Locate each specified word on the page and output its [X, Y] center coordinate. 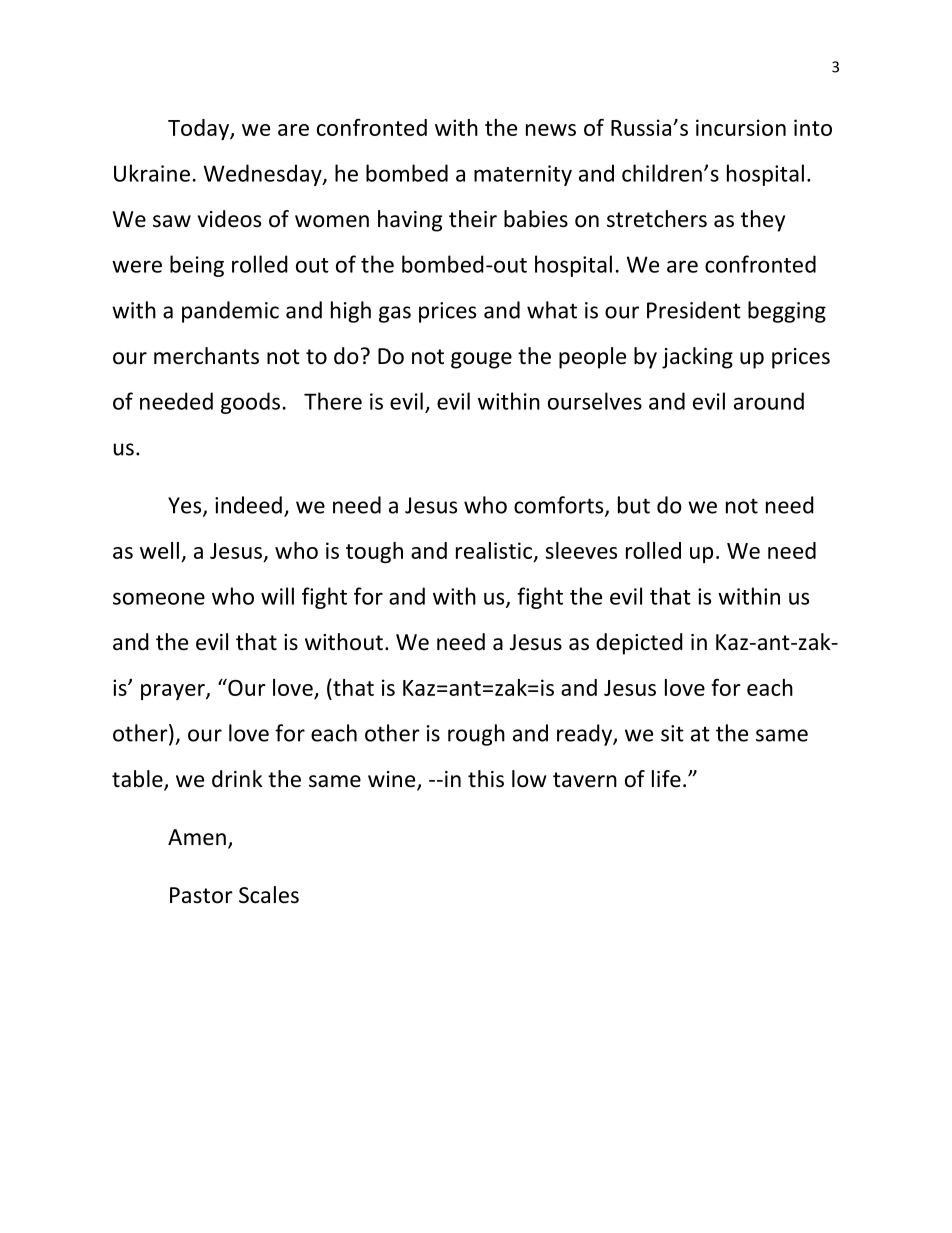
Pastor [201, 895]
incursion [741, 127]
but [634, 505]
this [486, 779]
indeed [248, 505]
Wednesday [264, 175]
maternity [523, 175]
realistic [495, 552]
